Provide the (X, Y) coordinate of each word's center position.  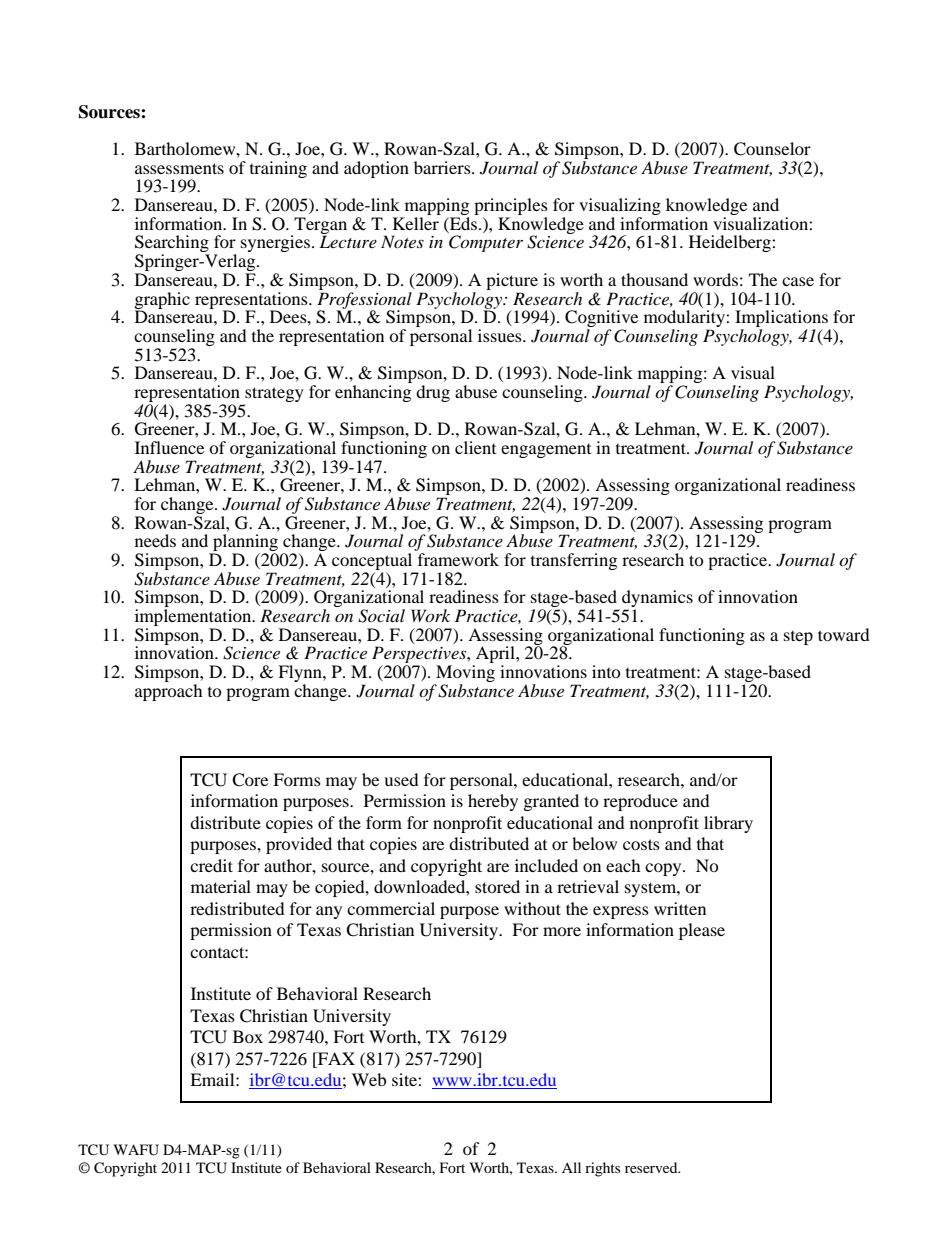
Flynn (301, 675)
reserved (652, 1167)
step (798, 638)
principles (511, 208)
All (571, 1167)
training (278, 169)
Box (248, 1036)
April (495, 656)
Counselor (772, 149)
